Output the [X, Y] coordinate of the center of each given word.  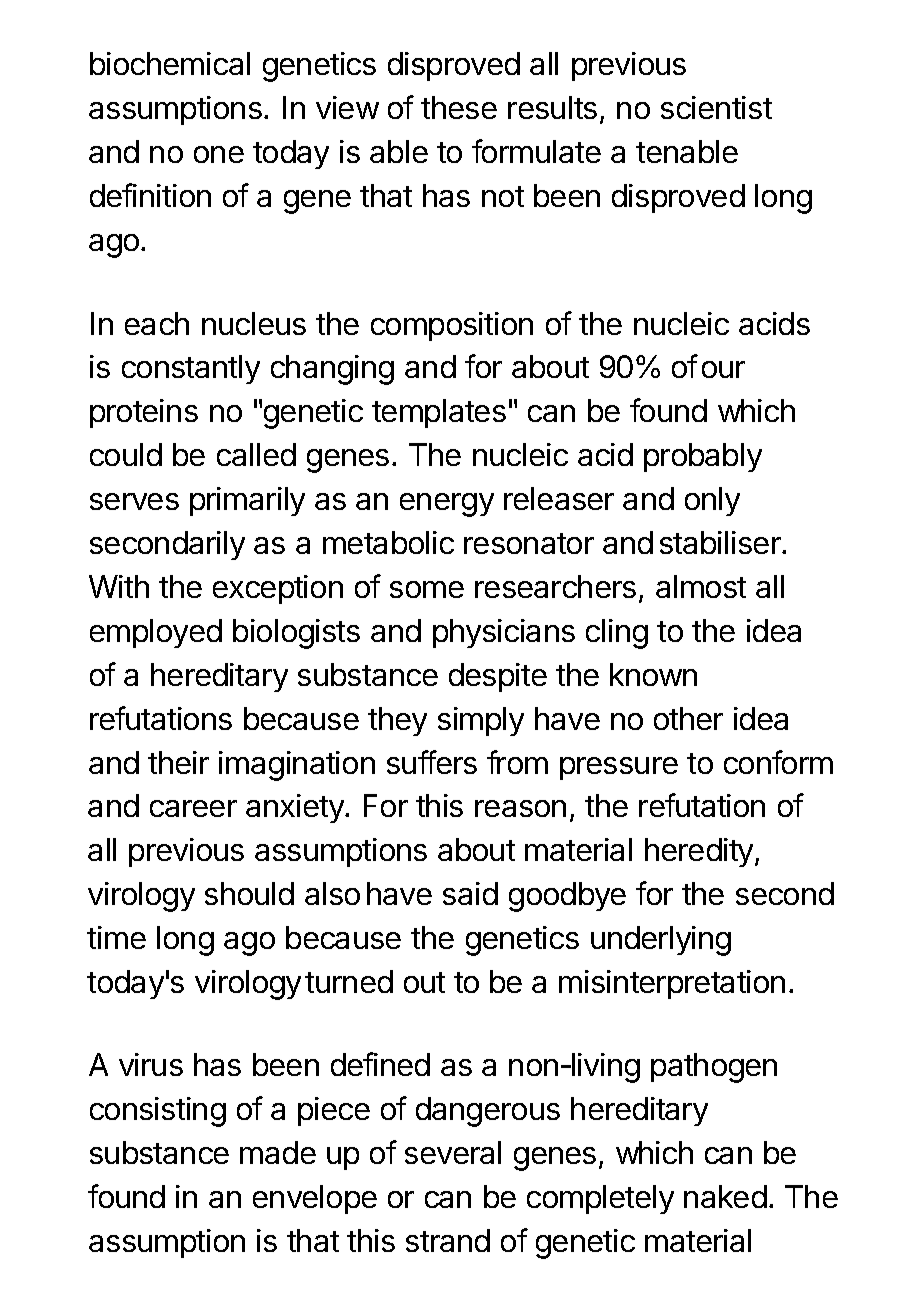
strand [448, 1240]
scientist [716, 107]
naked [725, 1196]
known [653, 674]
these [459, 107]
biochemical [170, 63]
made [278, 1152]
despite [498, 677]
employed [156, 633]
